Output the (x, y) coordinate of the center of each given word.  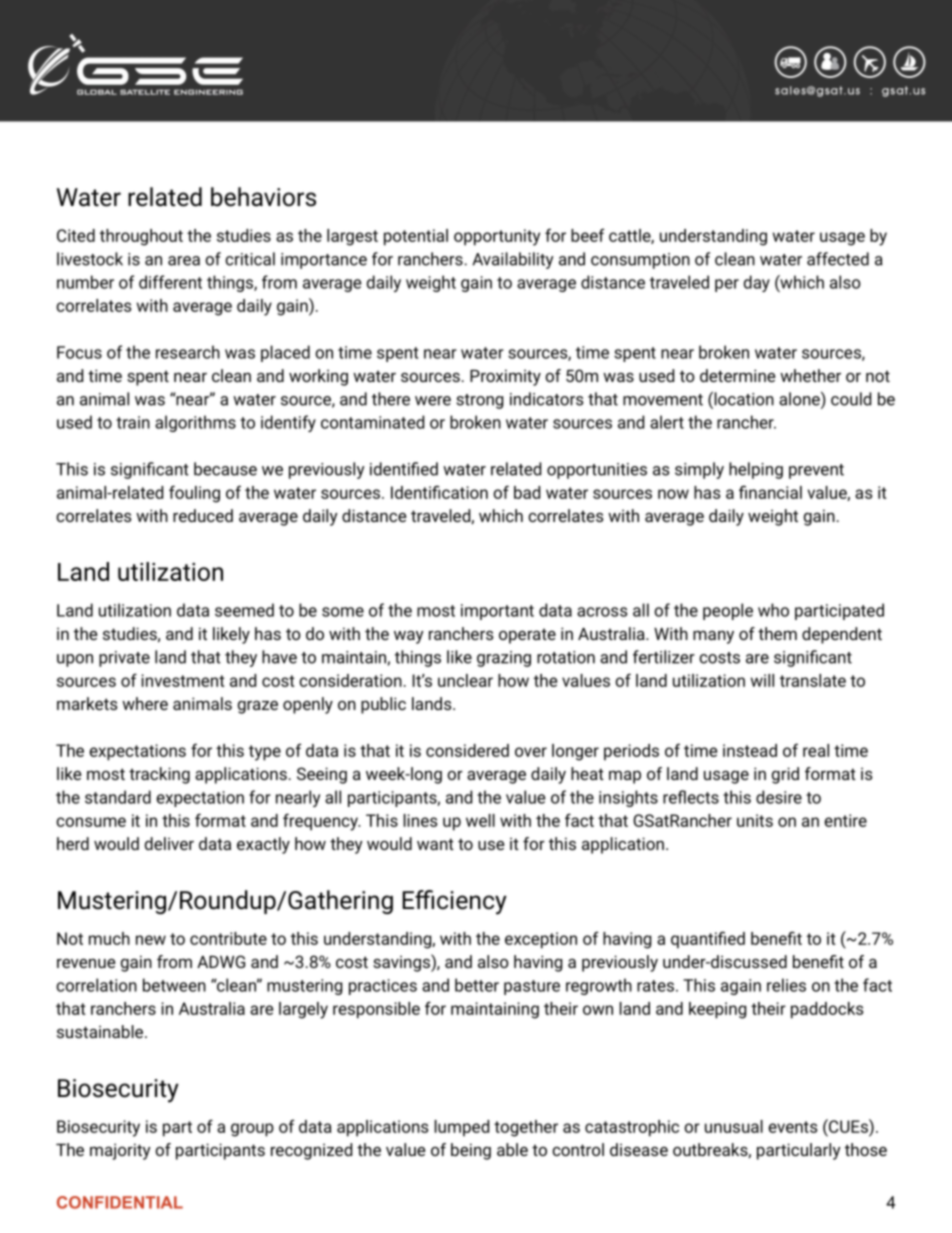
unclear (465, 680)
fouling (194, 494)
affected (838, 259)
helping (756, 470)
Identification (439, 492)
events (792, 1127)
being (471, 1151)
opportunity (497, 237)
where (145, 703)
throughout (141, 237)
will (762, 680)
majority (120, 1151)
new (151, 940)
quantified (708, 940)
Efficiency (454, 902)
